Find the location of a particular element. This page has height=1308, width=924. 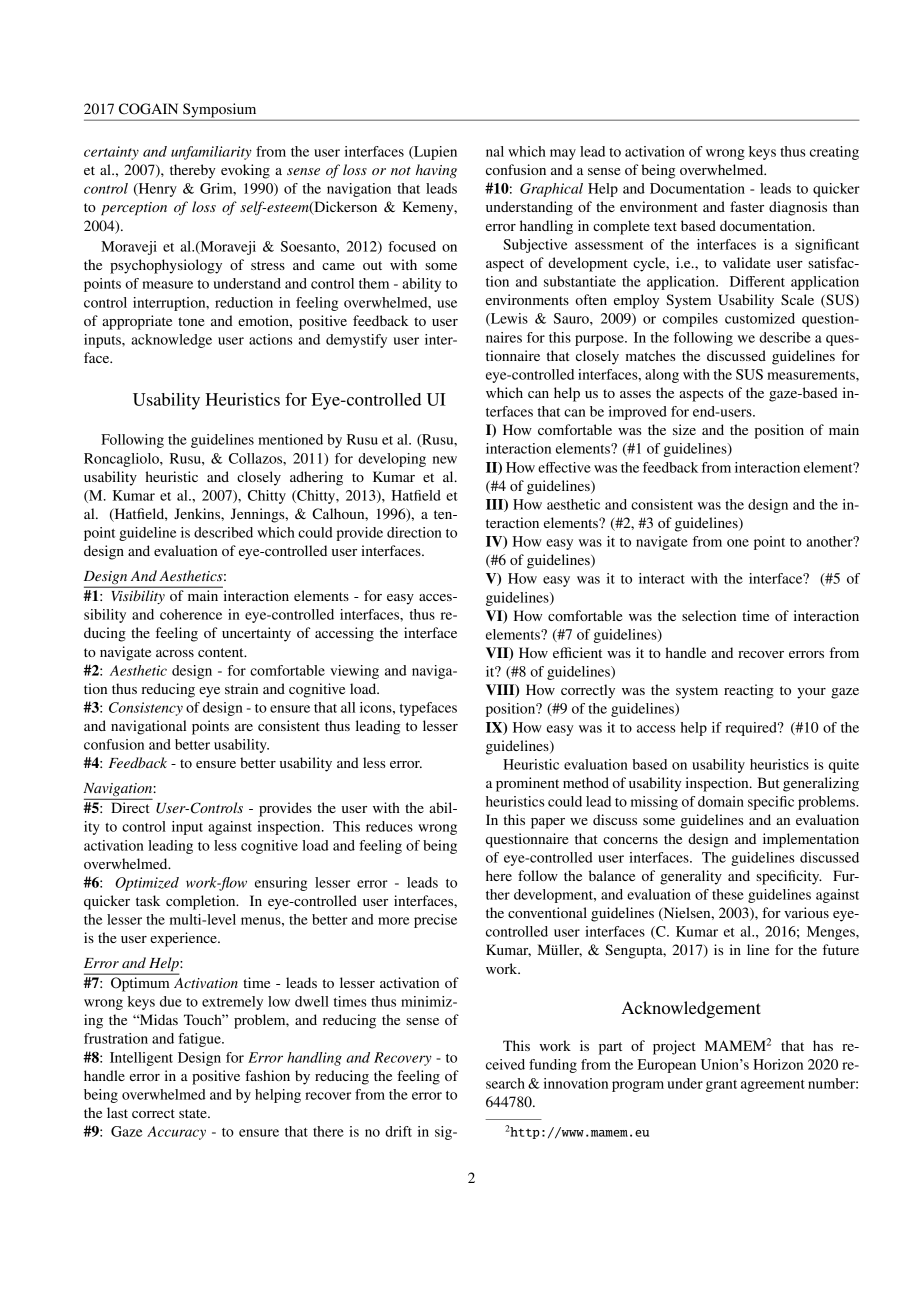

agreement is located at coordinates (773, 1086).
